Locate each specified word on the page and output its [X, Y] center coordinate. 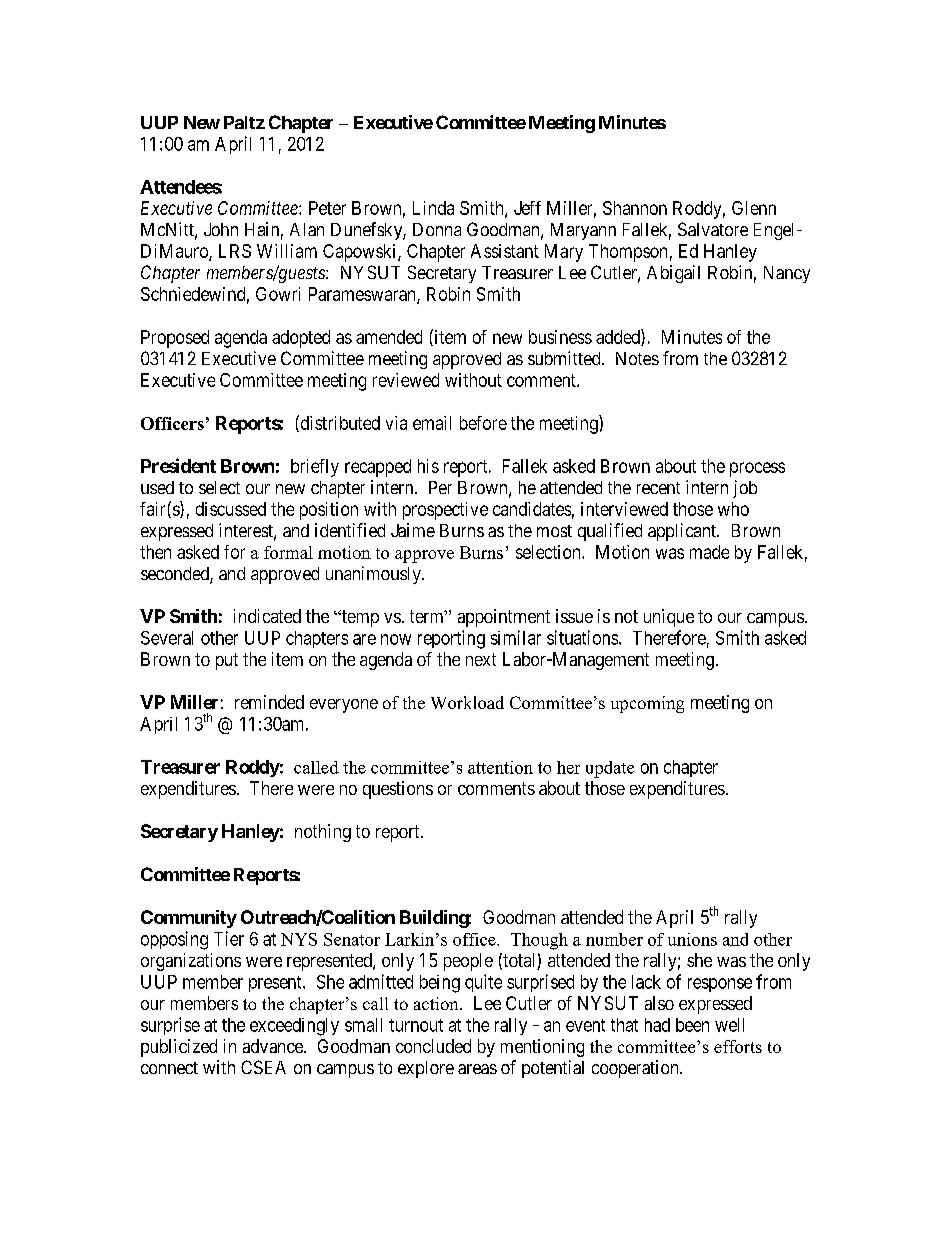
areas [477, 1069]
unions [692, 939]
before [483, 423]
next [481, 659]
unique [669, 618]
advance [274, 1046]
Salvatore [713, 229]
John [221, 229]
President [178, 465]
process [757, 469]
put [227, 661]
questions [398, 790]
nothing [323, 833]
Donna [437, 229]
